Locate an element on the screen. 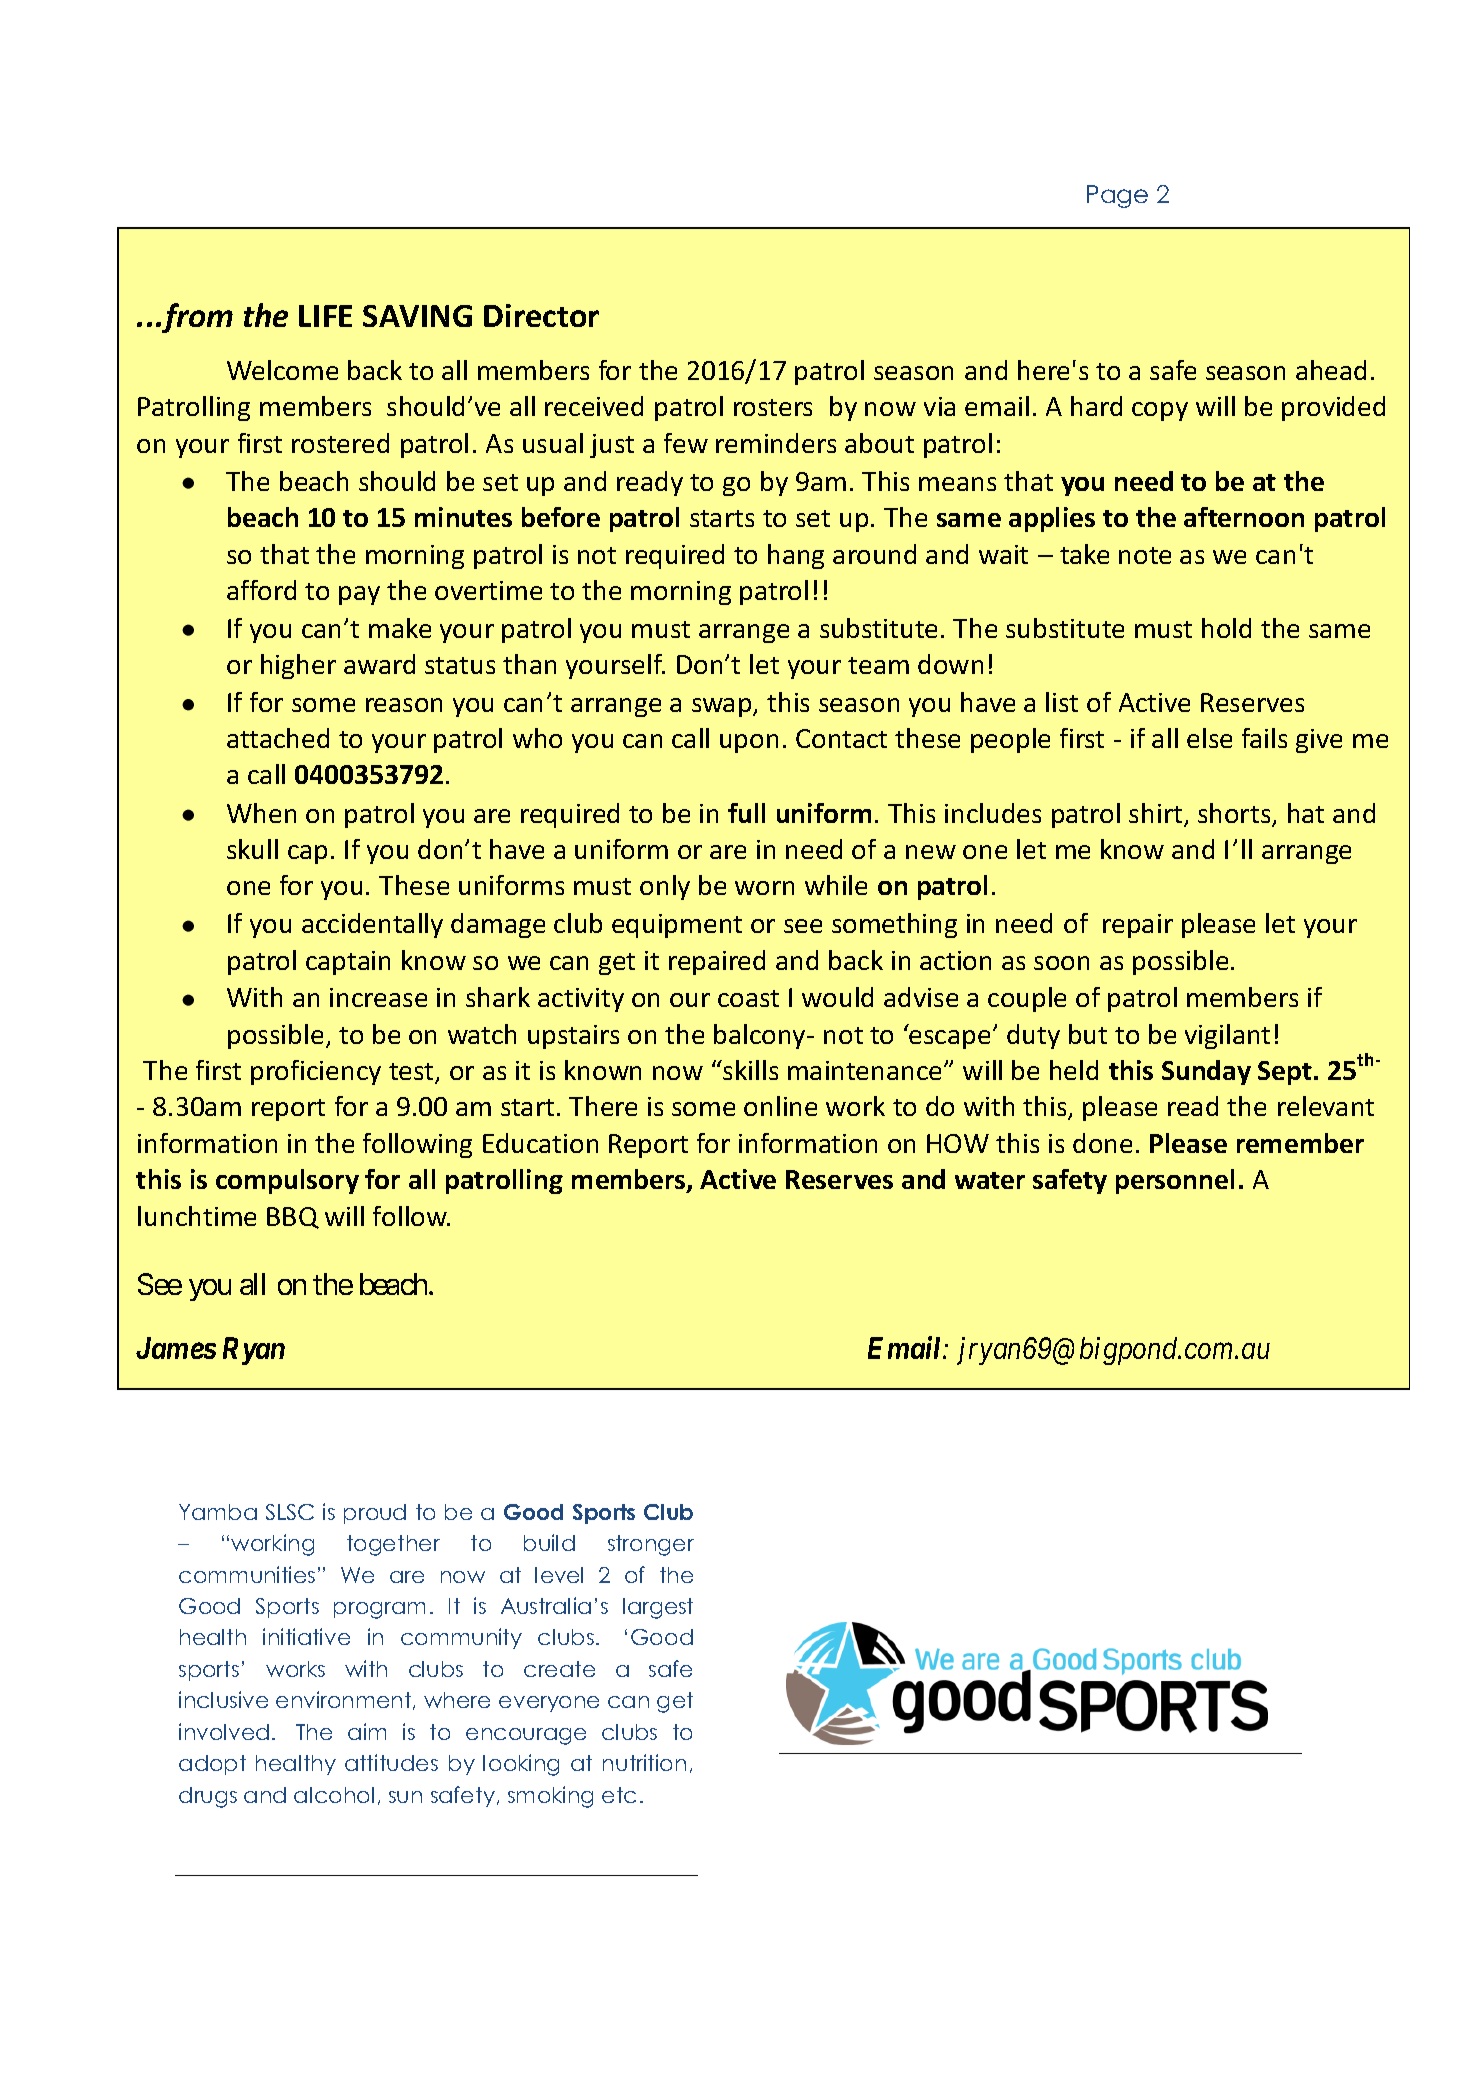 This screenshot has height=2088, width=1477. water is located at coordinates (990, 1180).
